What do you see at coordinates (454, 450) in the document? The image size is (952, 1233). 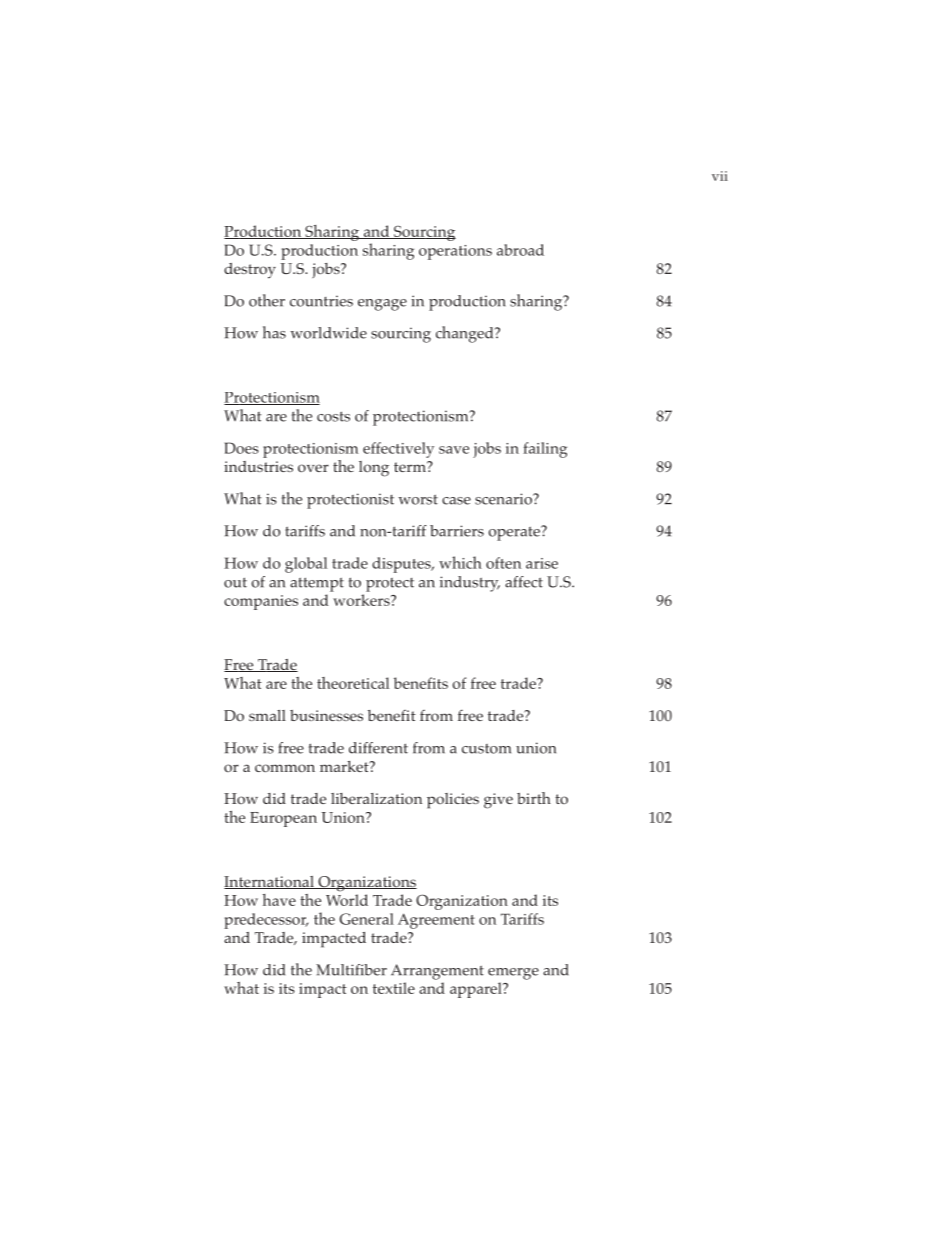 I see `save` at bounding box center [454, 450].
